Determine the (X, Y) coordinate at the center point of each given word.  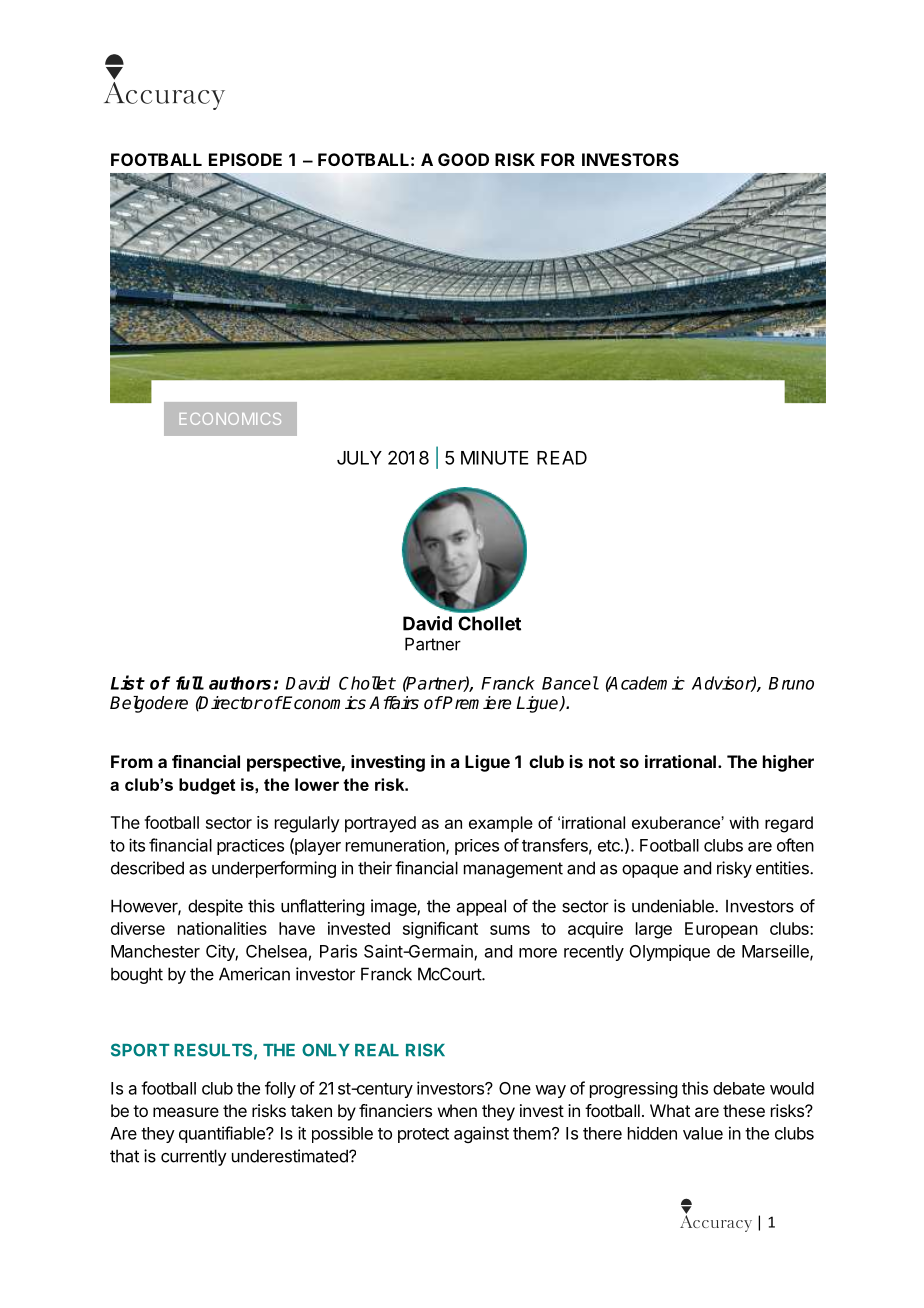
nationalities (222, 928)
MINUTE (495, 458)
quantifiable (223, 1134)
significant (440, 930)
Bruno (791, 683)
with (744, 822)
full (190, 683)
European (721, 930)
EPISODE (245, 159)
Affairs (394, 703)
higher (788, 763)
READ (562, 458)
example (501, 824)
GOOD (463, 159)
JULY (359, 458)
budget (207, 786)
